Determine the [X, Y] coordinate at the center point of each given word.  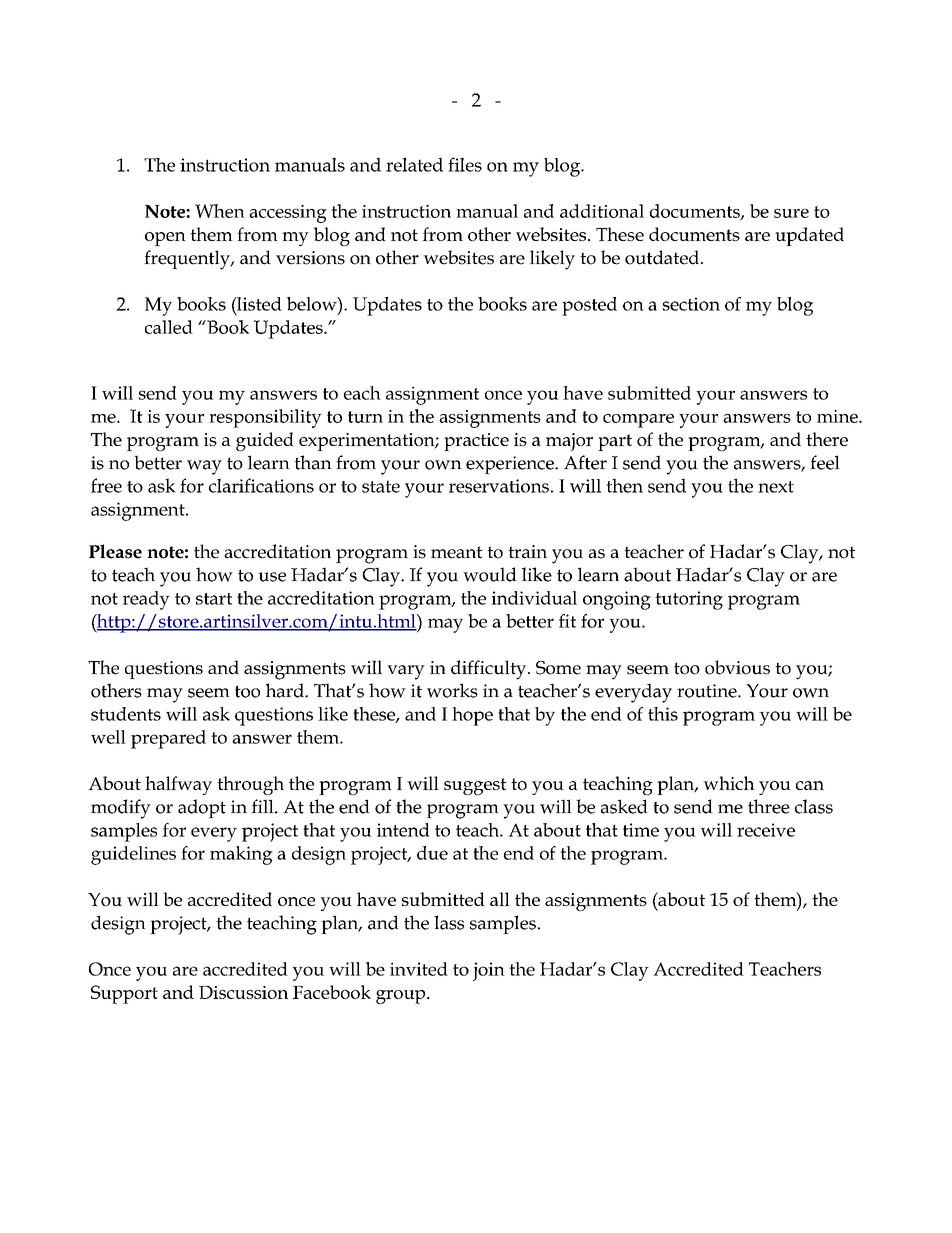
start [214, 599]
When [220, 211]
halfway [178, 785]
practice [476, 442]
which [729, 783]
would [490, 574]
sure [791, 213]
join [489, 971]
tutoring [689, 600]
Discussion [243, 992]
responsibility [265, 418]
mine [838, 416]
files [465, 164]
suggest [475, 786]
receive [766, 830]
